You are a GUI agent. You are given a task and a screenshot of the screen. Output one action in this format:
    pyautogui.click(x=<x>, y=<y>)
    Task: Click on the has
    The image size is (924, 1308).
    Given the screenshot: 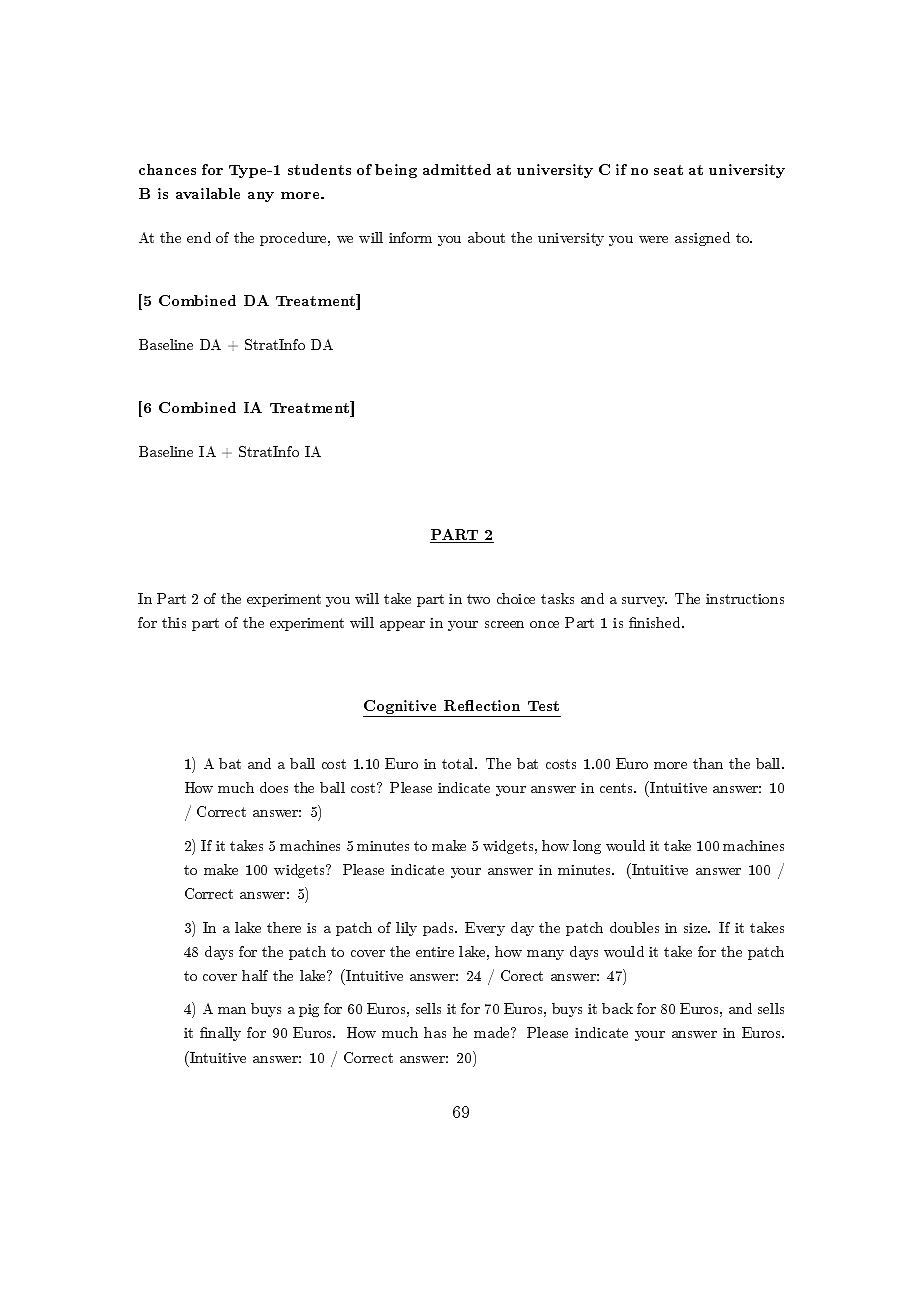 What is the action you would take?
    pyautogui.click(x=435, y=1032)
